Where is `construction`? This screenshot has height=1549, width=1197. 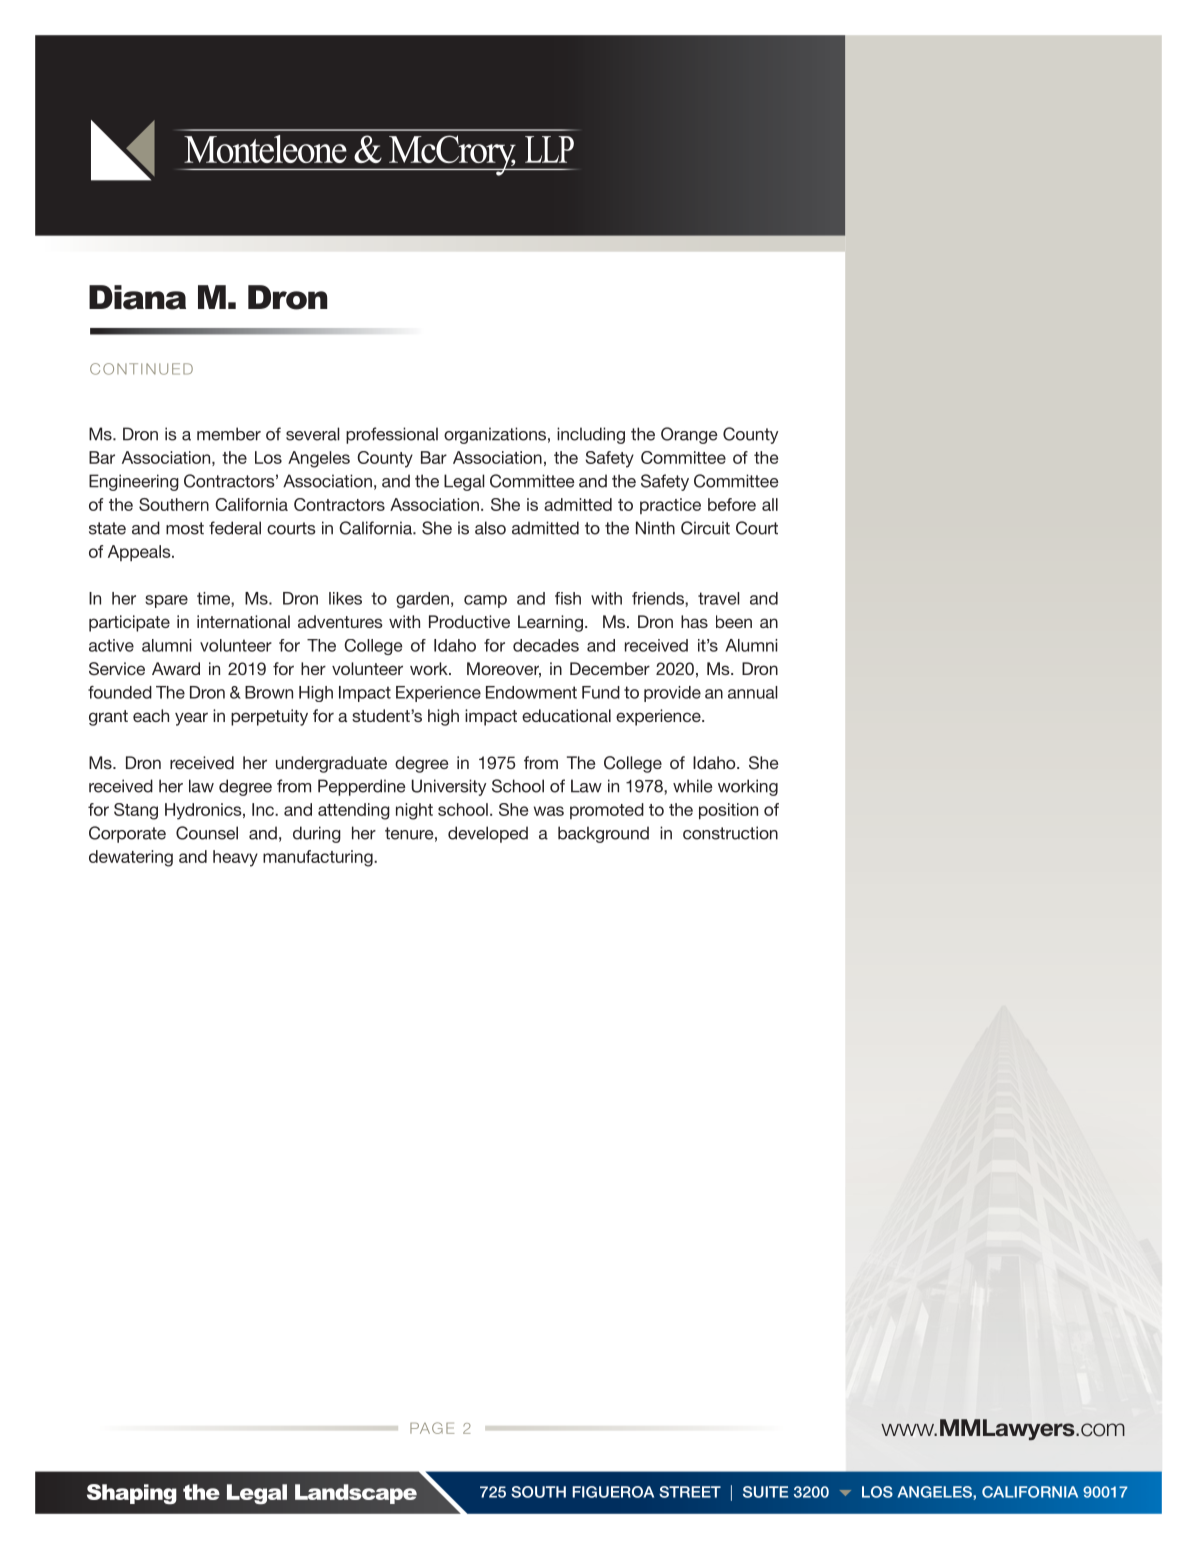
construction is located at coordinates (730, 833).
